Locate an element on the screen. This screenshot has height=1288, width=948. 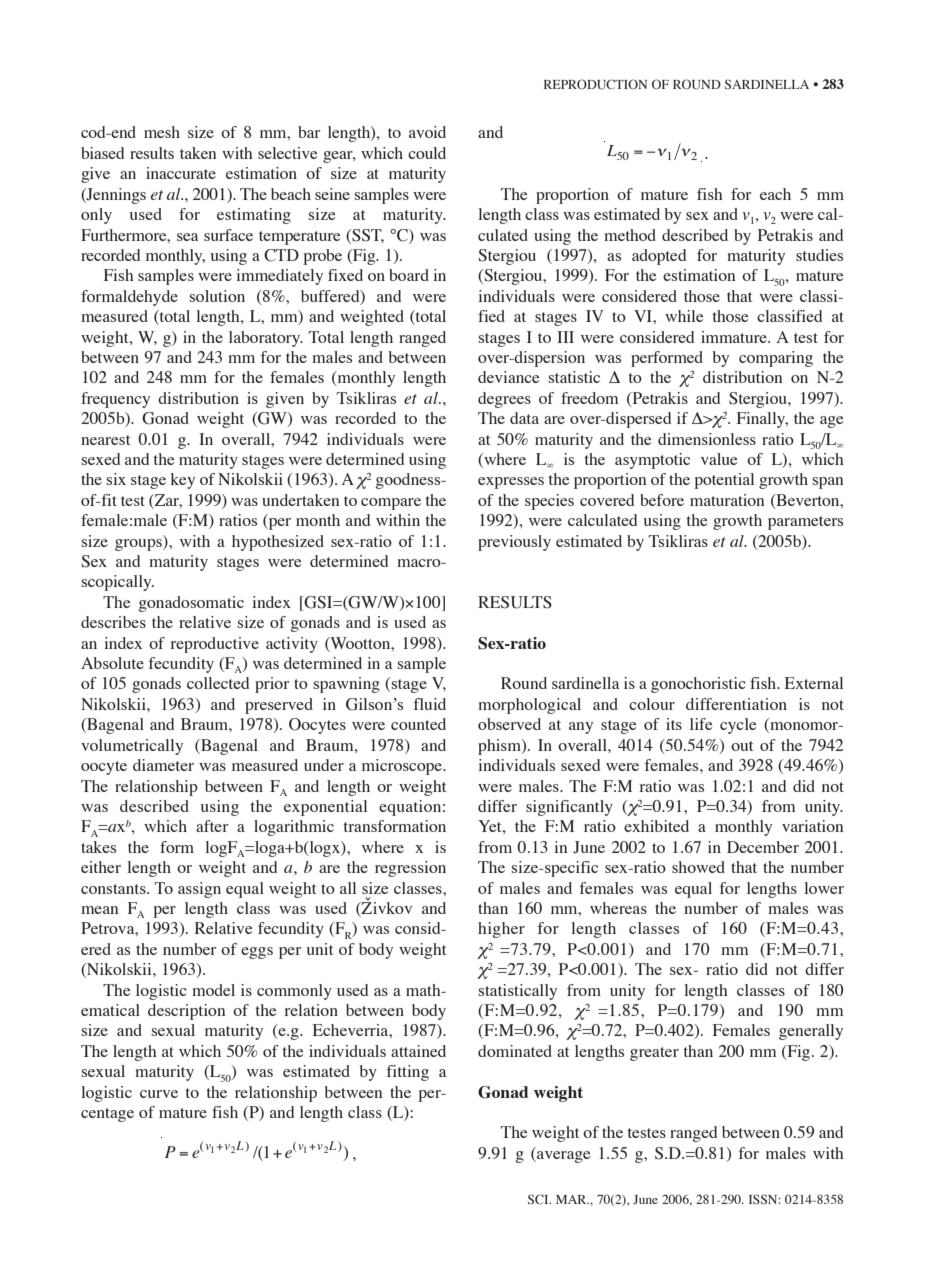
REPRODUCTION is located at coordinates (595, 84).
